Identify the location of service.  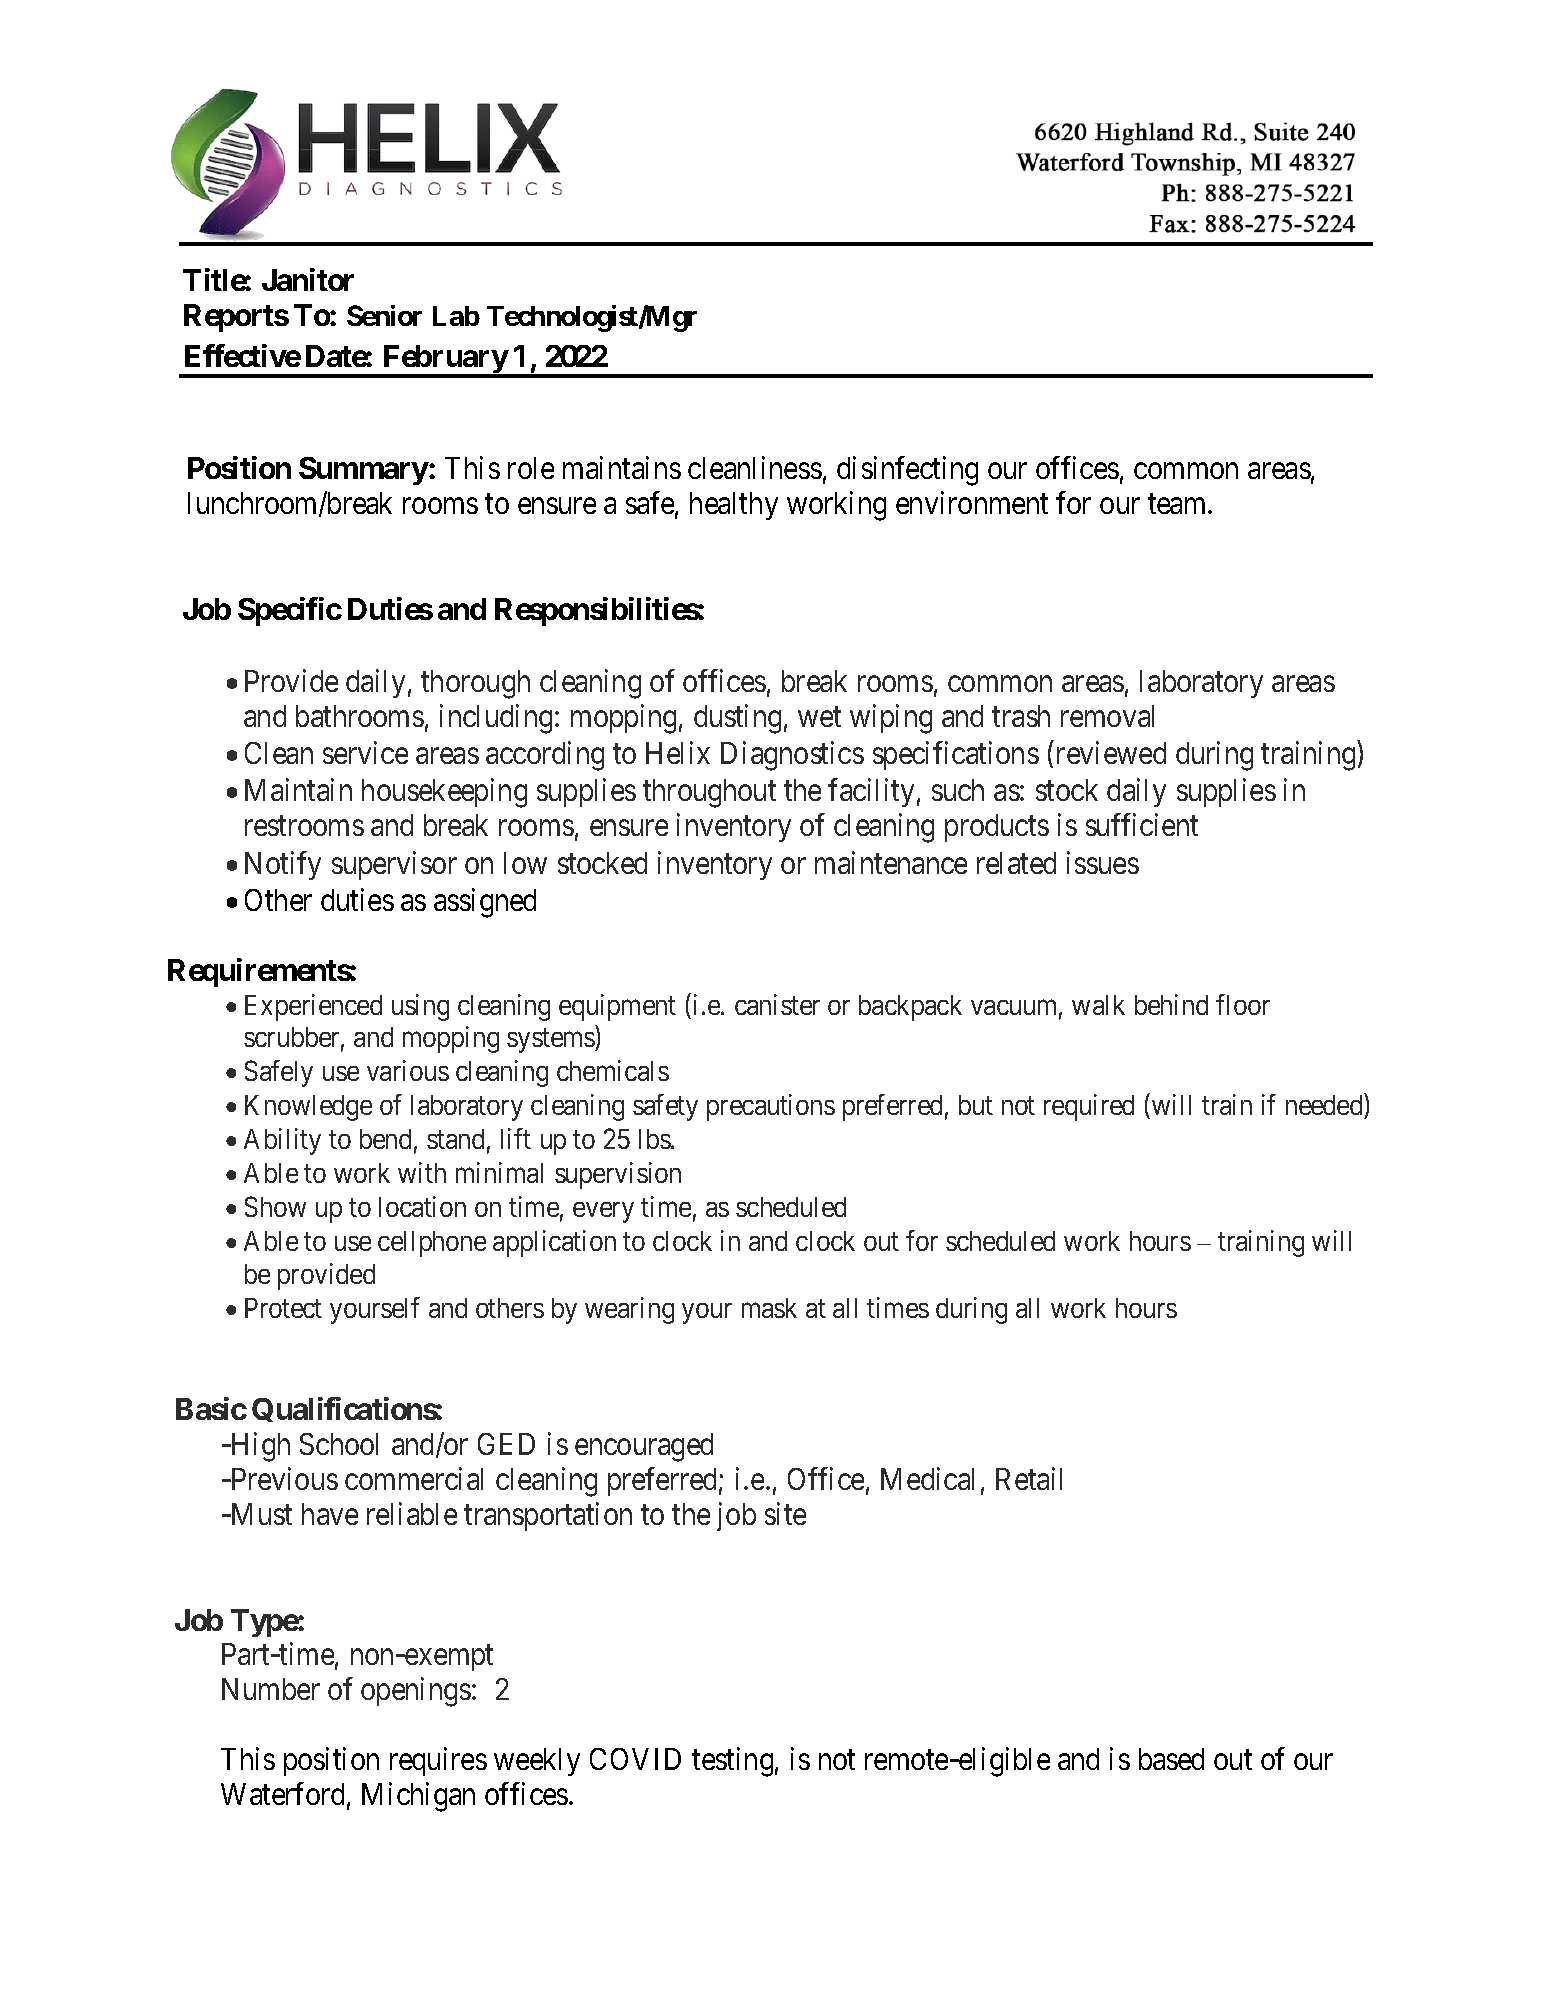
(365, 753).
